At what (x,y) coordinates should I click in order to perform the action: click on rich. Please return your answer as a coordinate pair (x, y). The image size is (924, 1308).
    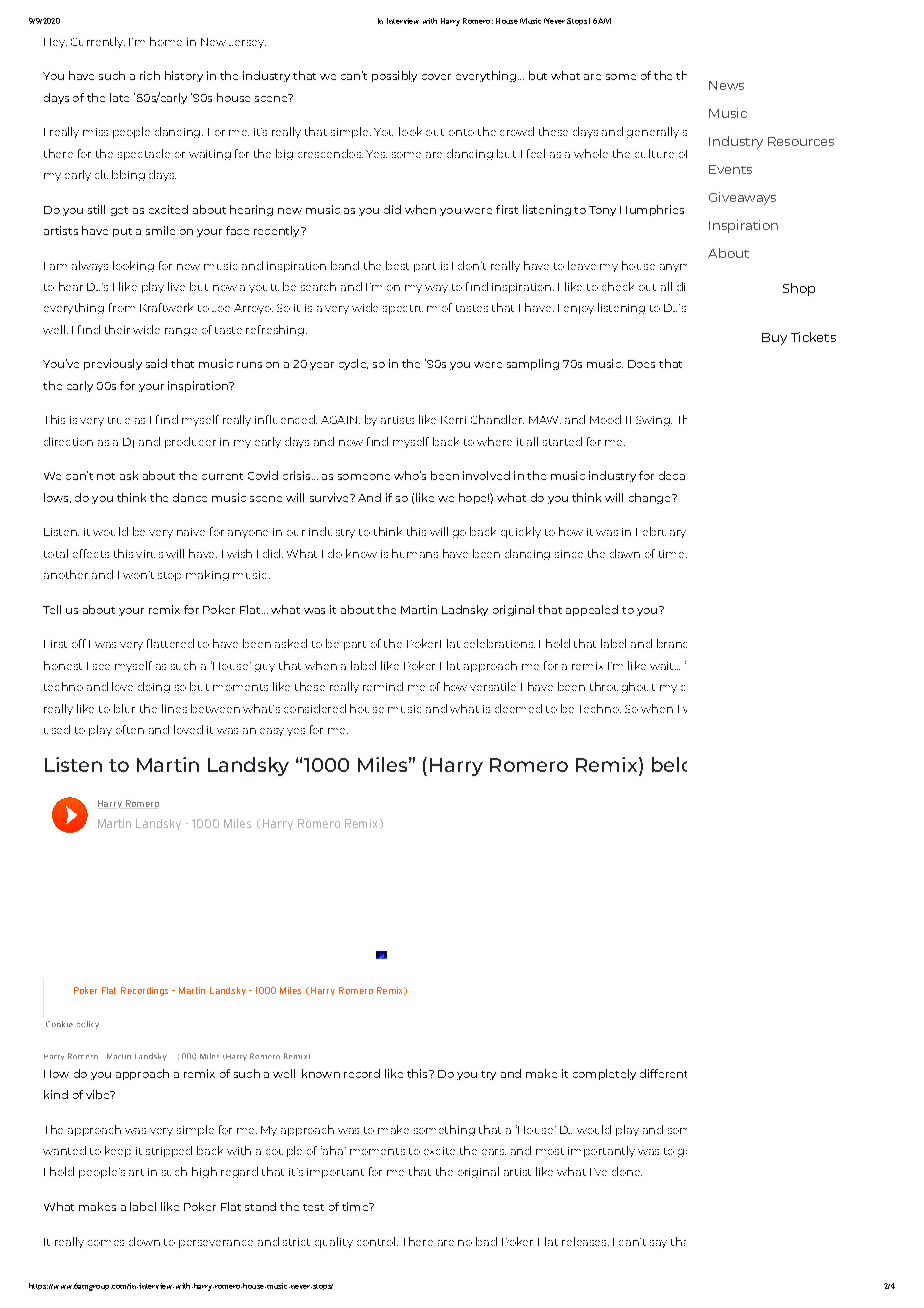
    Looking at the image, I should click on (150, 75).
